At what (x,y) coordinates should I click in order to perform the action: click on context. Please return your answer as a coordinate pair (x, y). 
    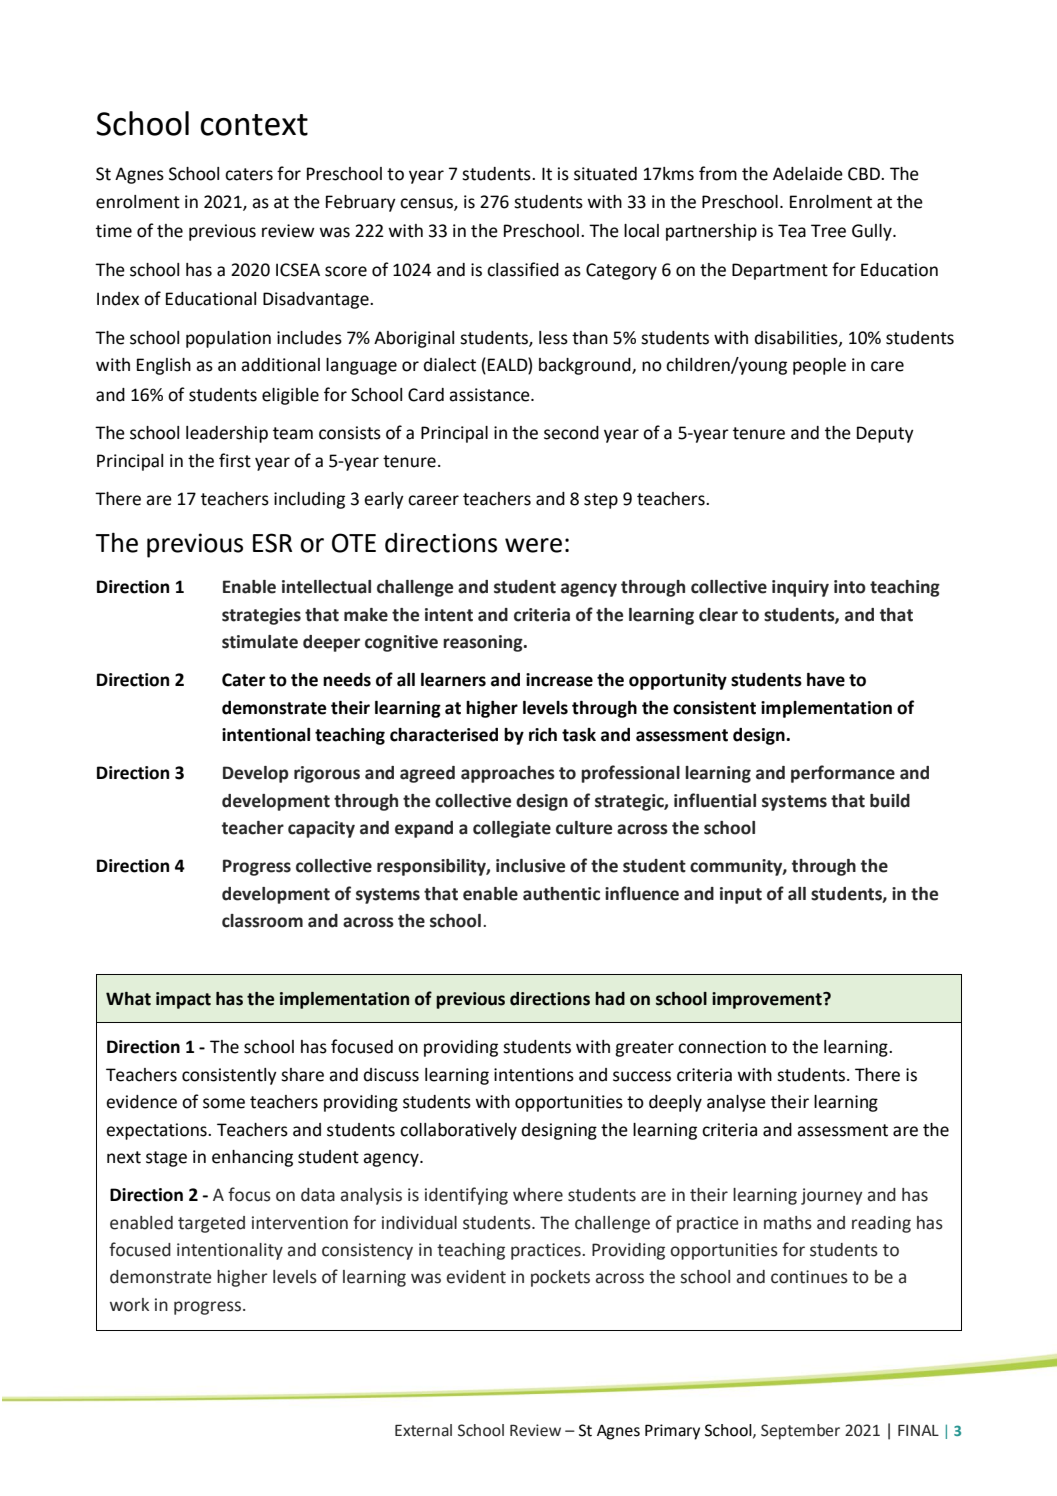
    Looking at the image, I should click on (254, 125).
